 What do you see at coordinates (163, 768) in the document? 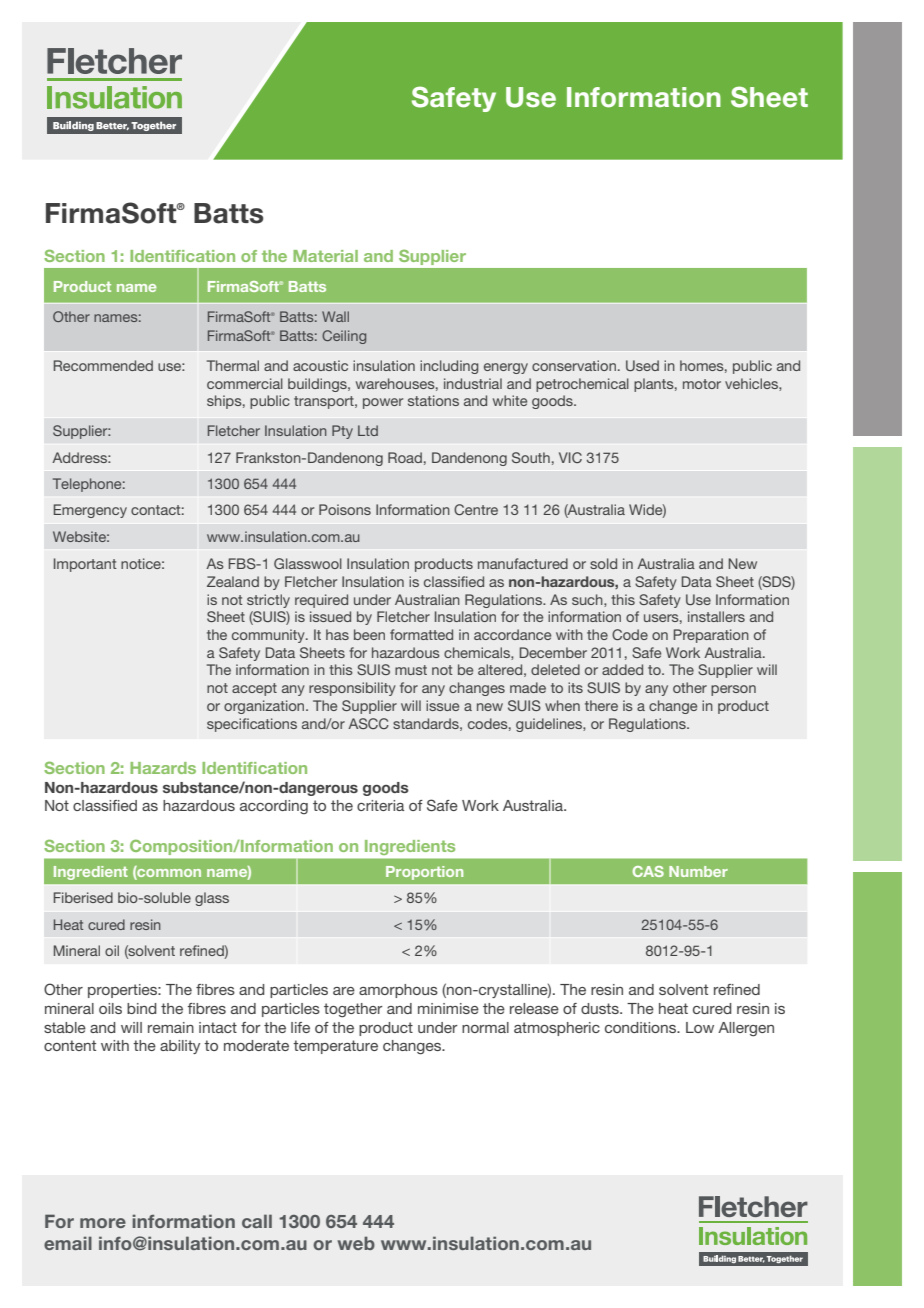
I see `Hazards` at bounding box center [163, 768].
